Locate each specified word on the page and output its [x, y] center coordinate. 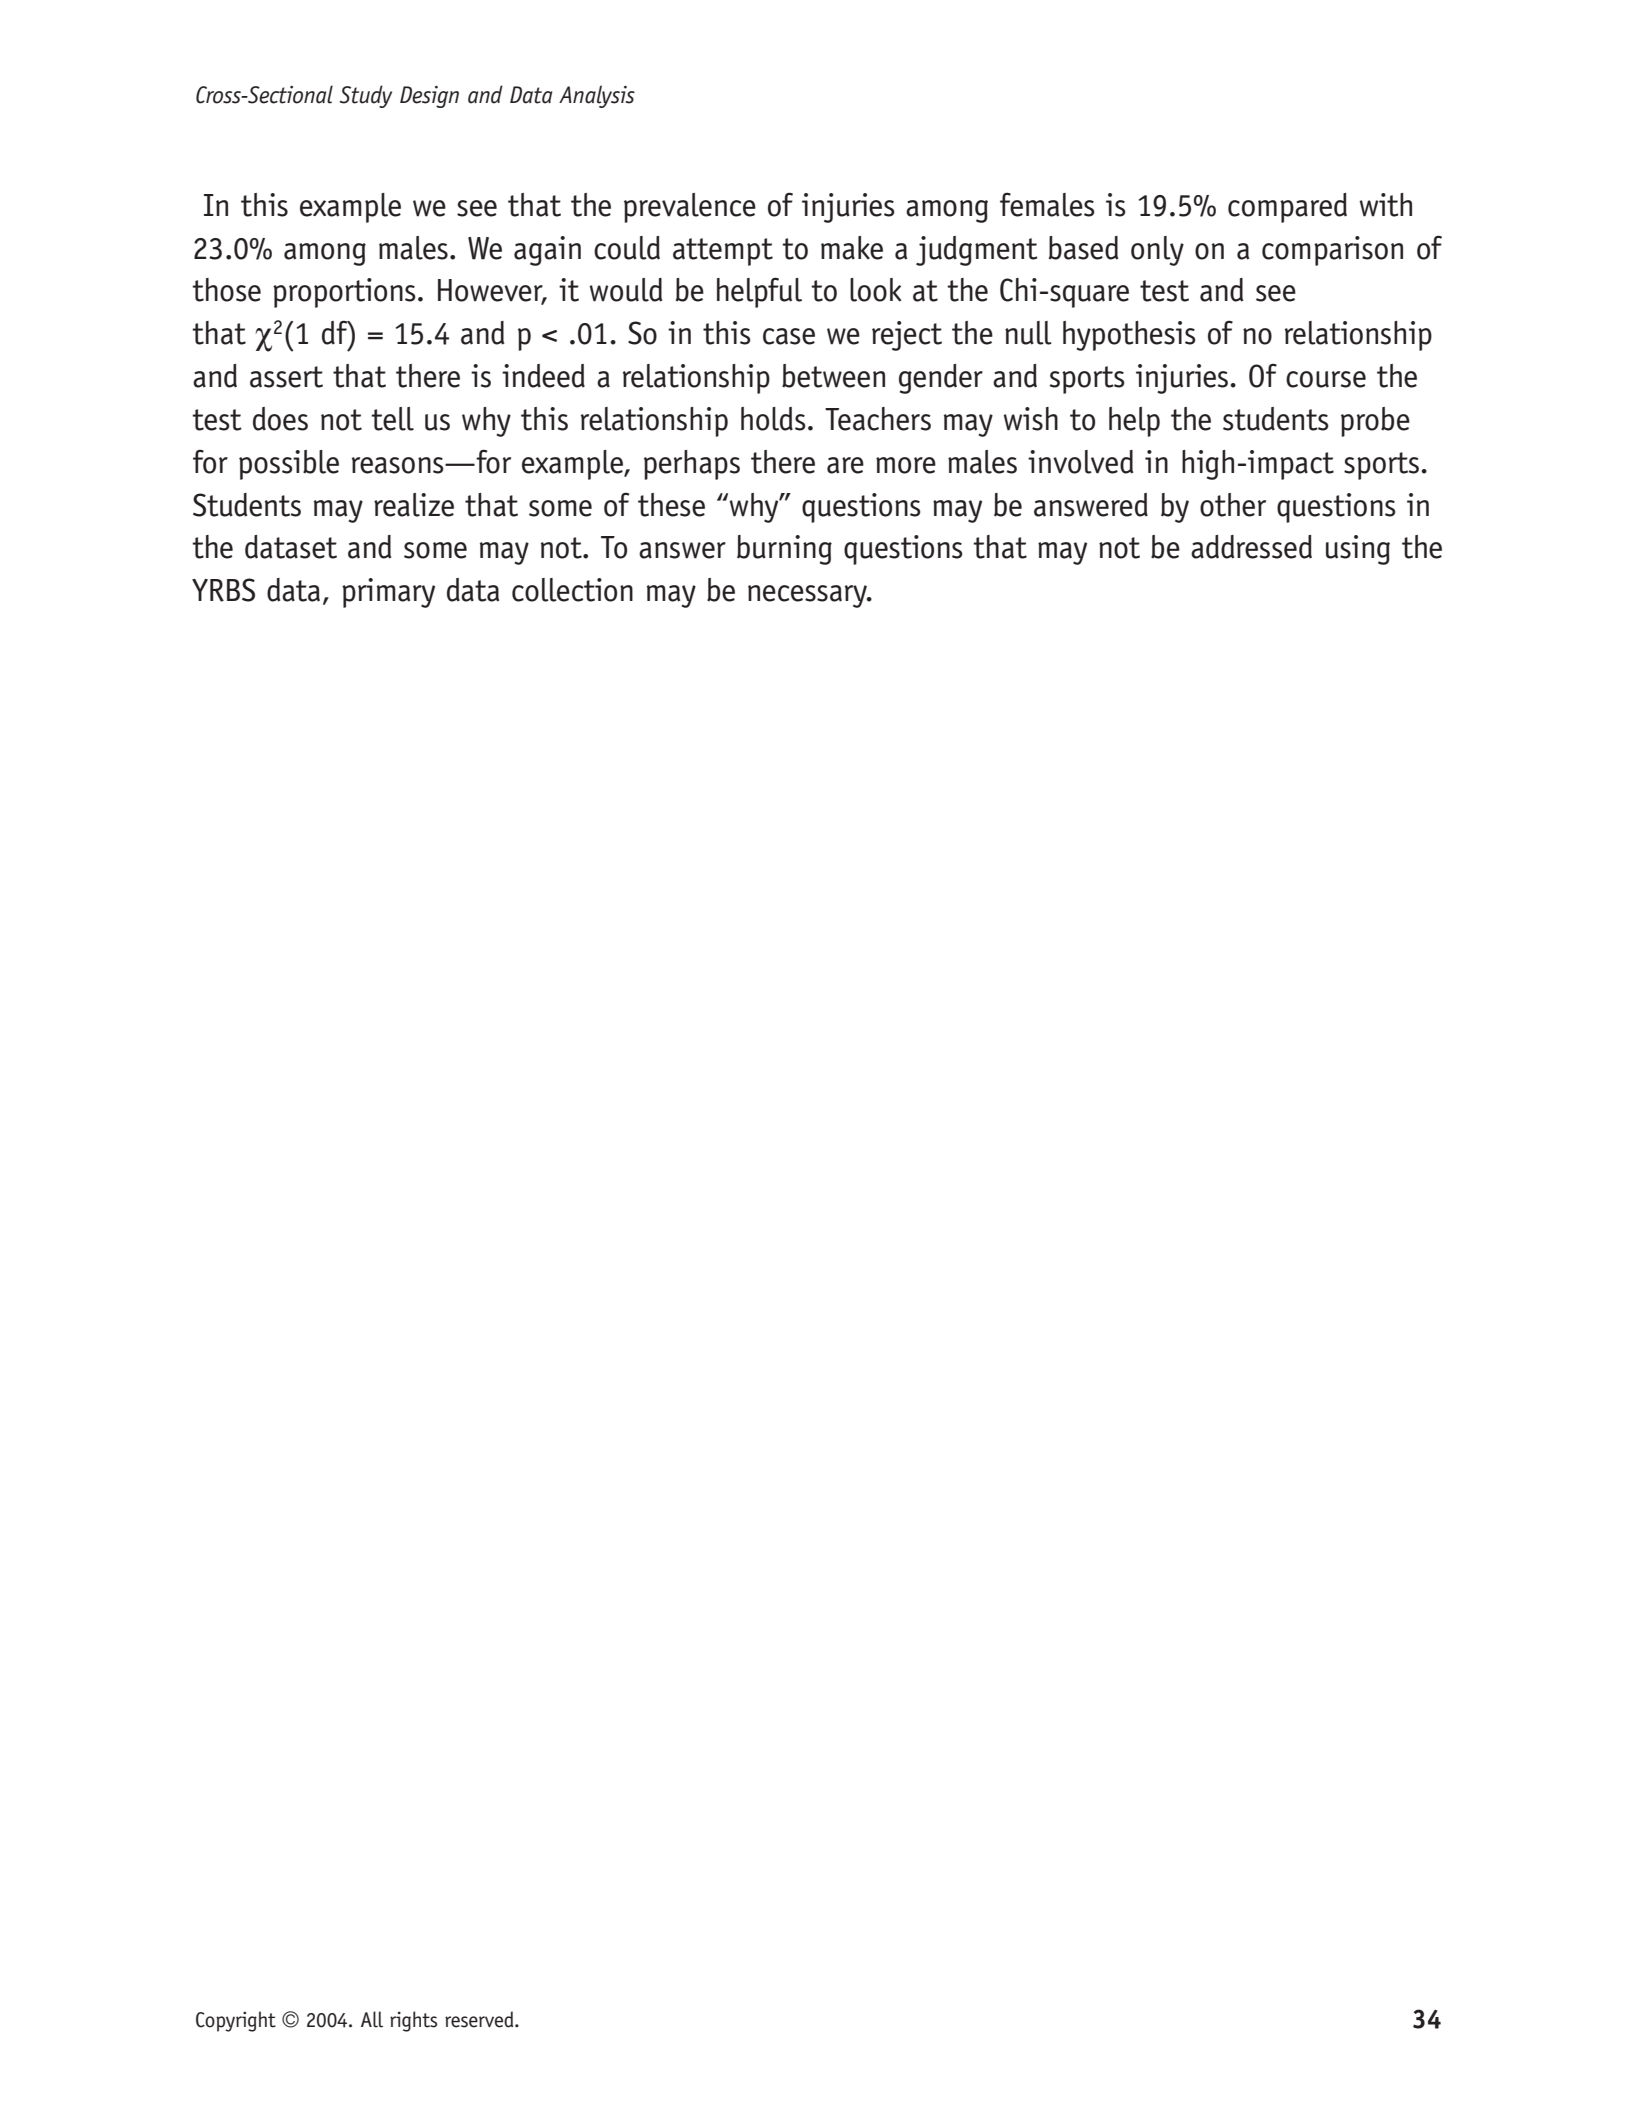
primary [388, 593]
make [852, 248]
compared [1287, 208]
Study [366, 96]
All [372, 2019]
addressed [1251, 547]
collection [572, 590]
